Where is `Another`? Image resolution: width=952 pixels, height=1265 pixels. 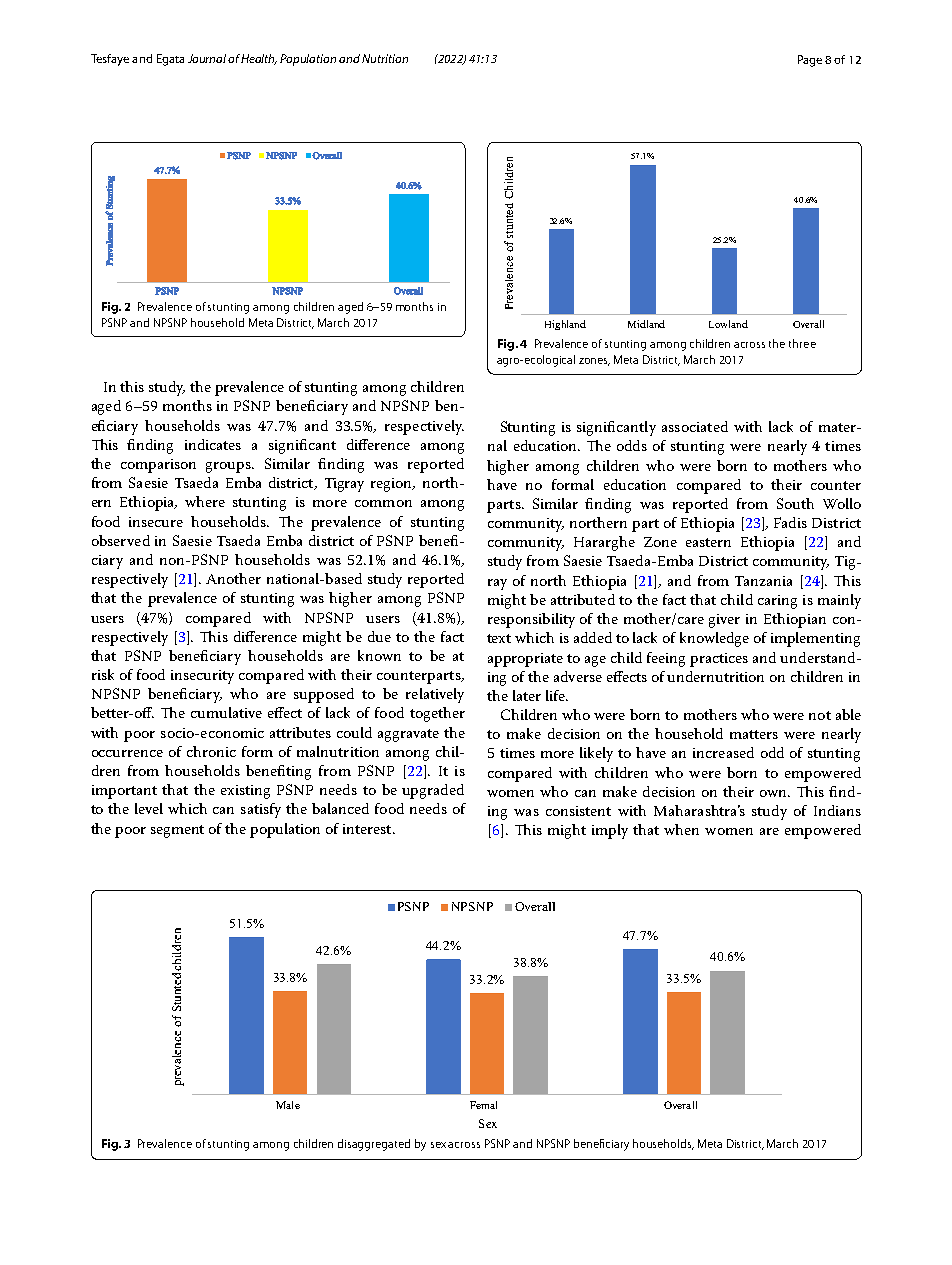 Another is located at coordinates (233, 578).
